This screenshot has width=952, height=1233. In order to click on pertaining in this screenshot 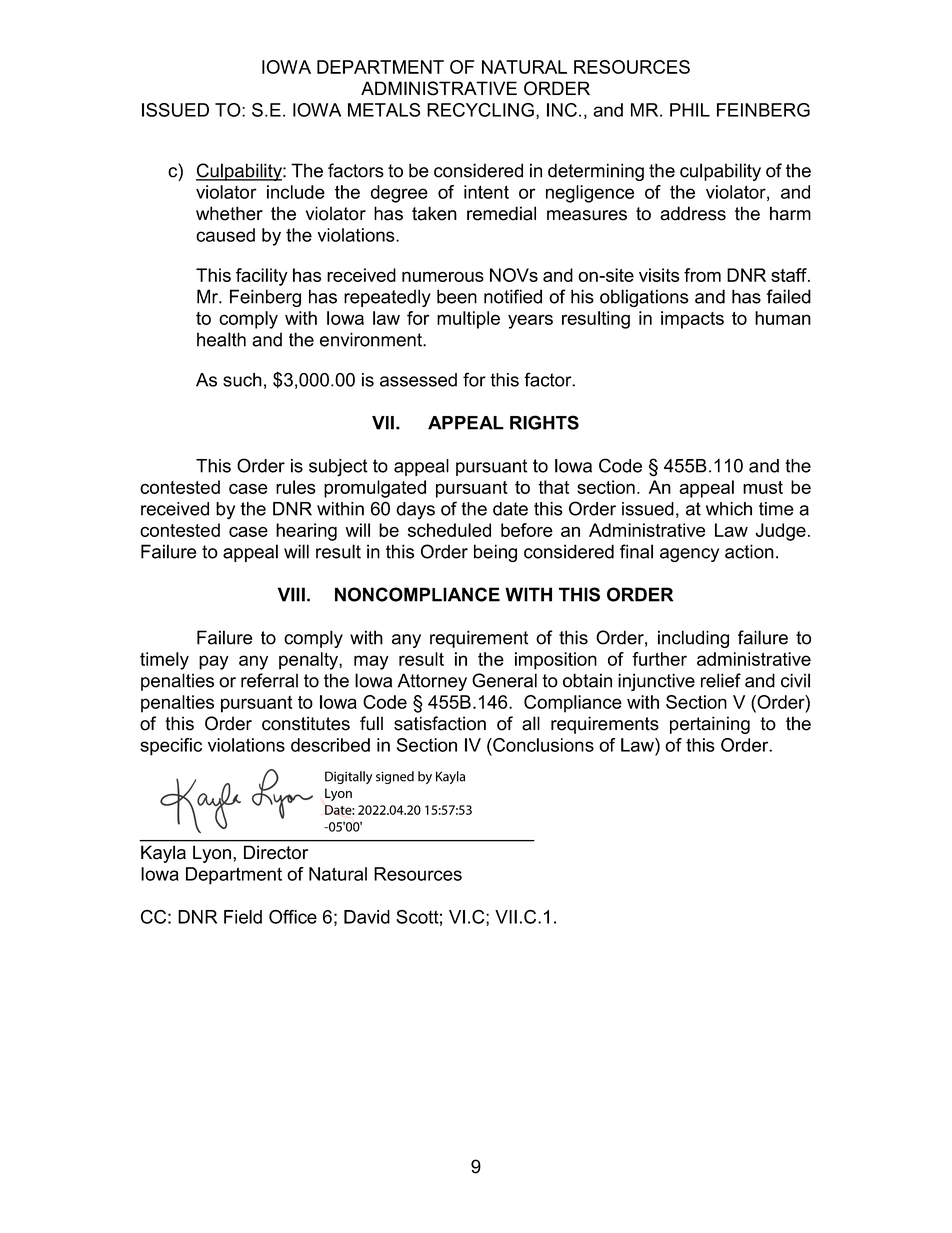, I will do `click(710, 725)`.
